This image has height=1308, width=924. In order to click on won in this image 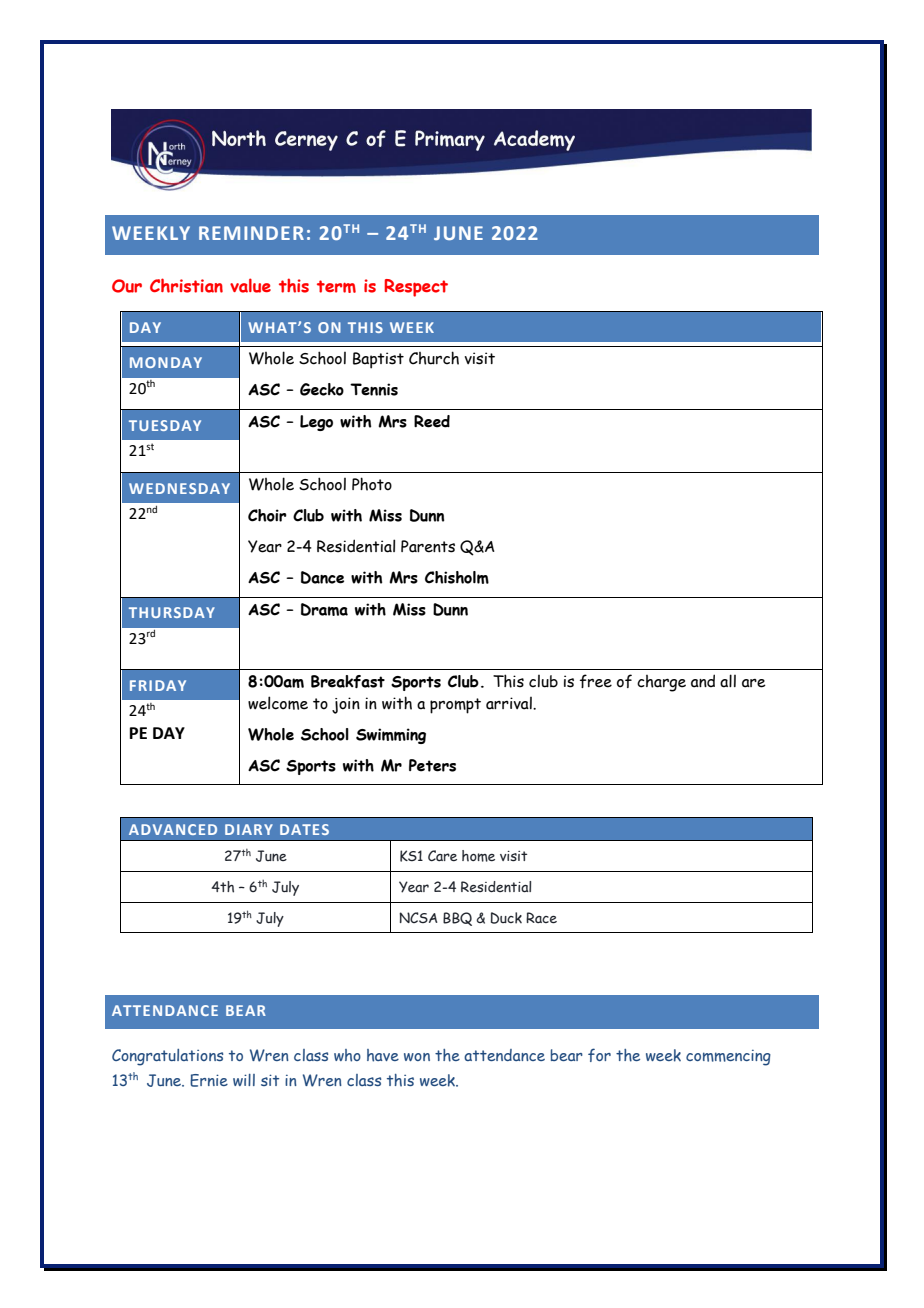, I will do `click(417, 1057)`.
